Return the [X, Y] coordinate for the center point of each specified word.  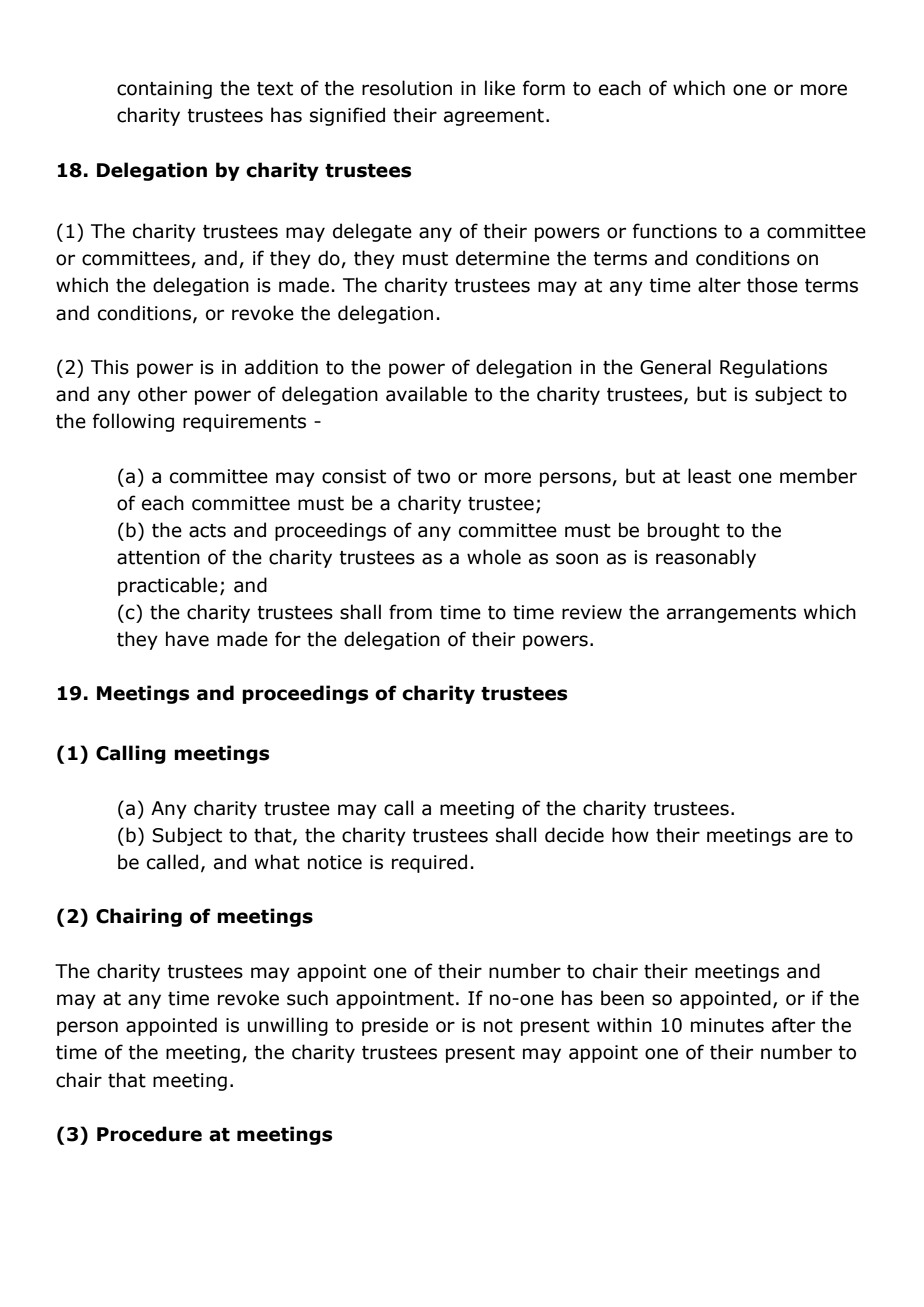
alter [719, 285]
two [433, 477]
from [410, 612]
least [709, 476]
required [429, 863]
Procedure [149, 1134]
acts [207, 531]
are [813, 837]
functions [675, 231]
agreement [494, 117]
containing [164, 90]
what [277, 862]
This [110, 367]
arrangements [731, 614]
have [187, 639]
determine [503, 258]
